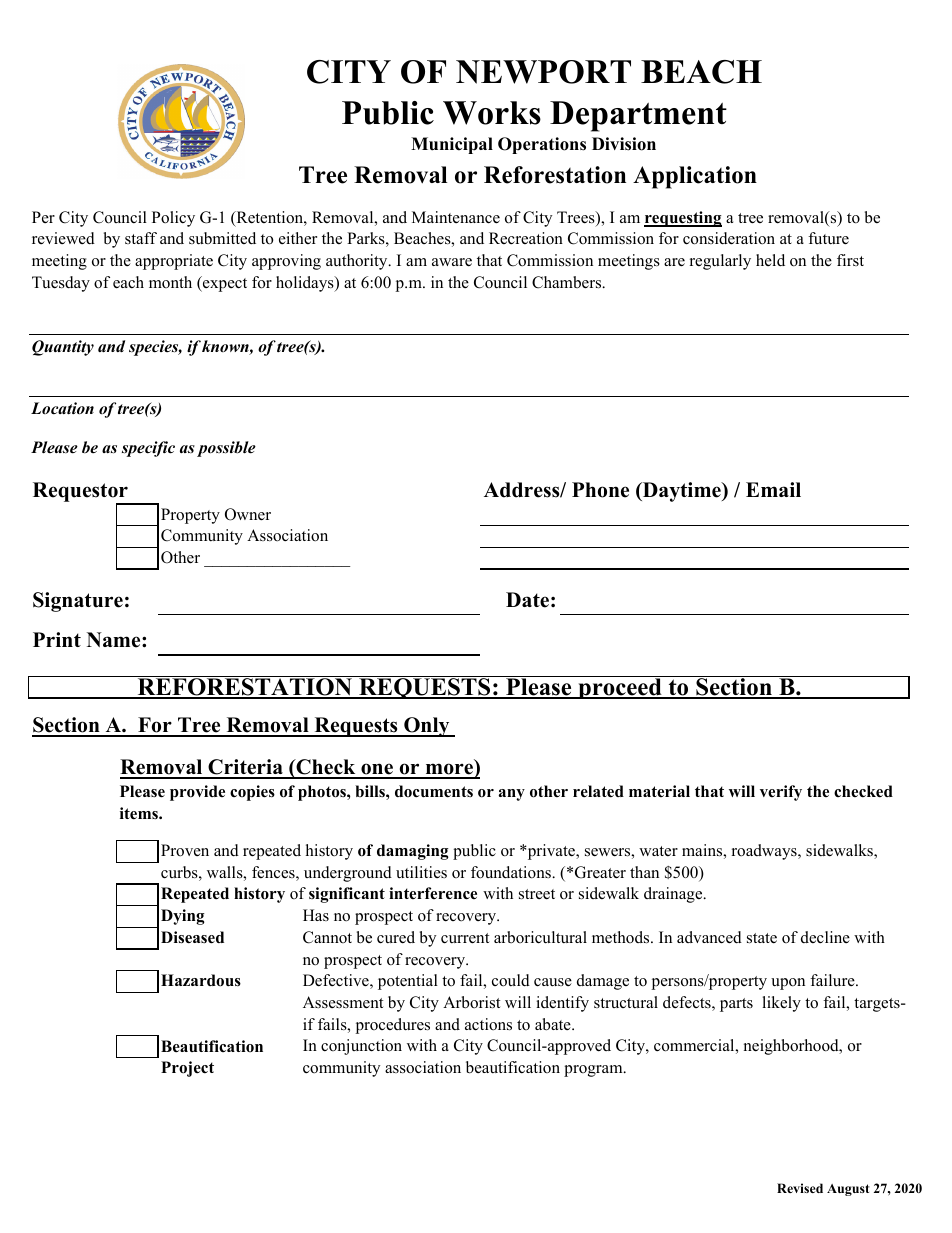  Describe the element at coordinates (638, 116) in the document. I see `Department` at that location.
